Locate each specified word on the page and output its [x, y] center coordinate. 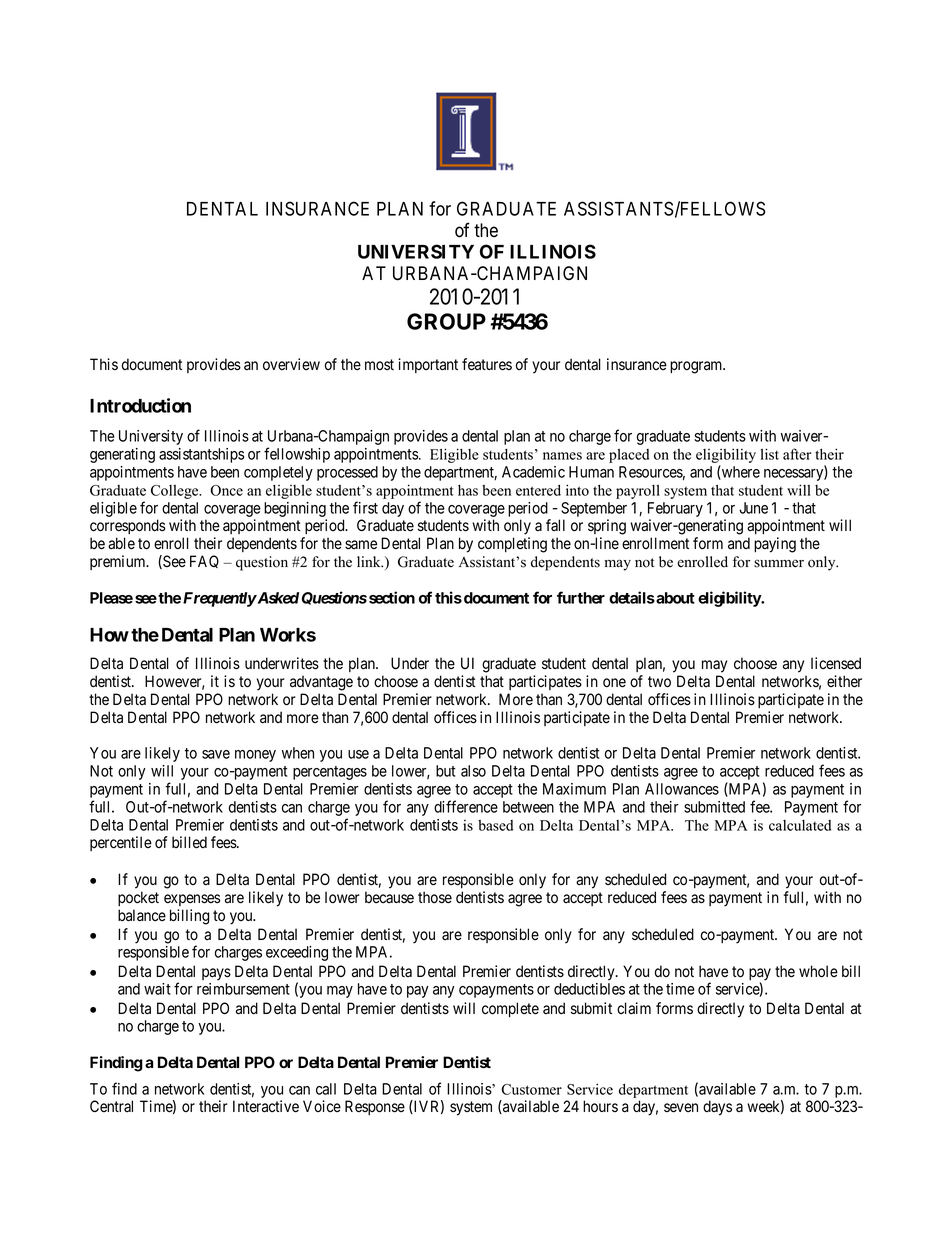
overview [291, 364]
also [473, 771]
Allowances [682, 789]
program [697, 367]
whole [818, 971]
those [435, 897]
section [392, 597]
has [468, 490]
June [753, 508]
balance [142, 915]
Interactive [266, 1106]
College [176, 492]
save [216, 754]
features [487, 364]
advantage [321, 683]
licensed [836, 663]
